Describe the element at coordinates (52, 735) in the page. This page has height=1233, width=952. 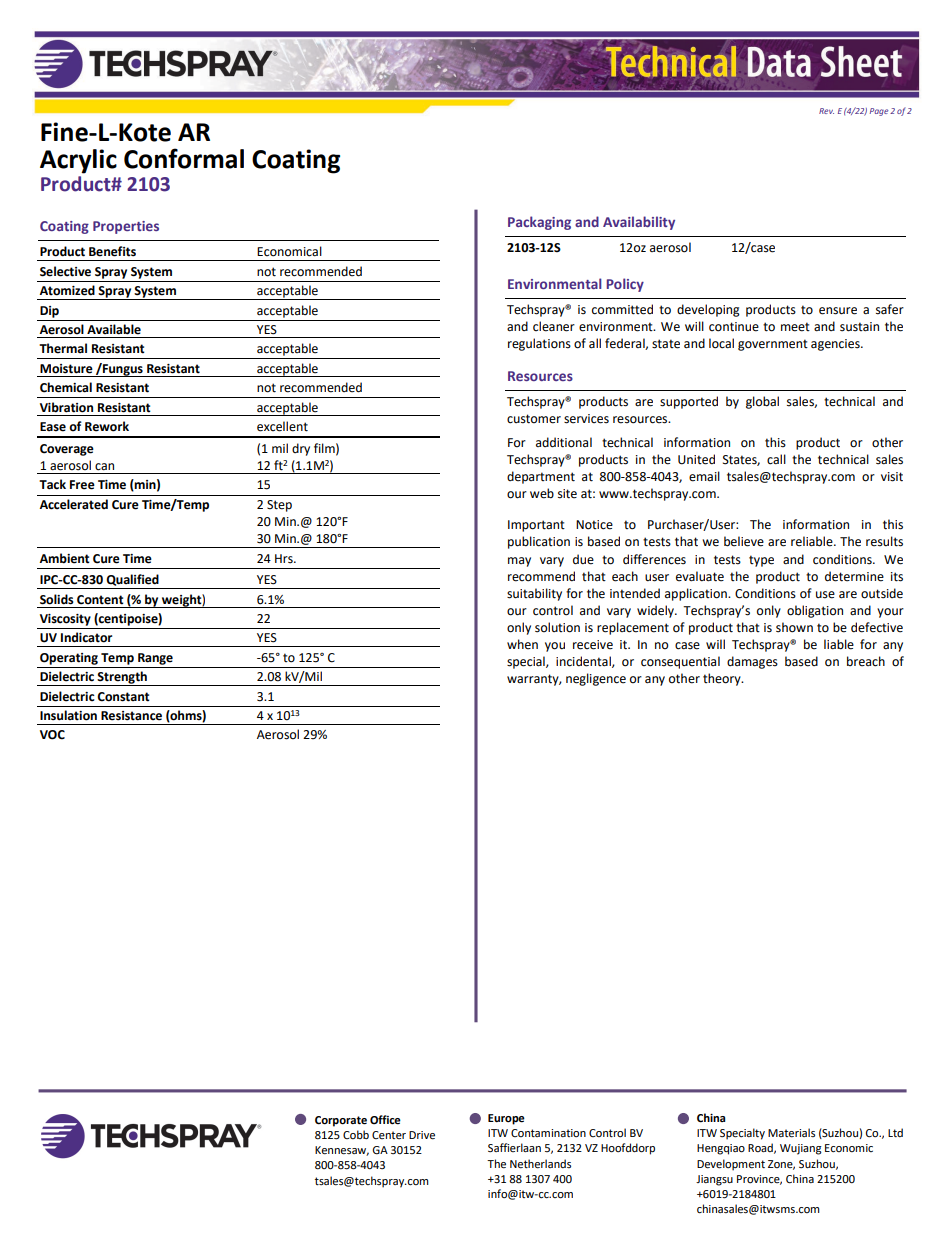
I see `VOC` at that location.
